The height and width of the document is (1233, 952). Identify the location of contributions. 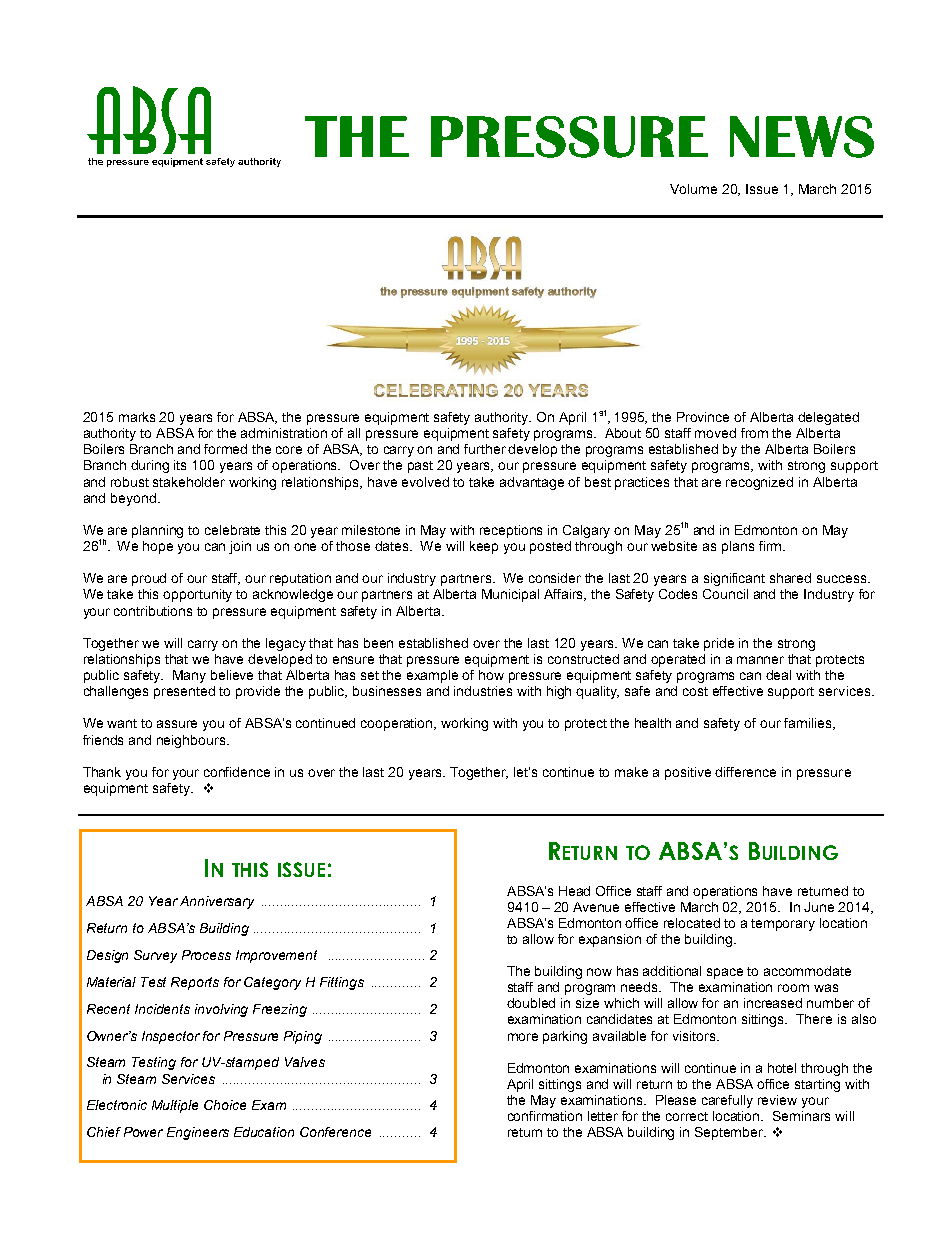
(153, 611).
